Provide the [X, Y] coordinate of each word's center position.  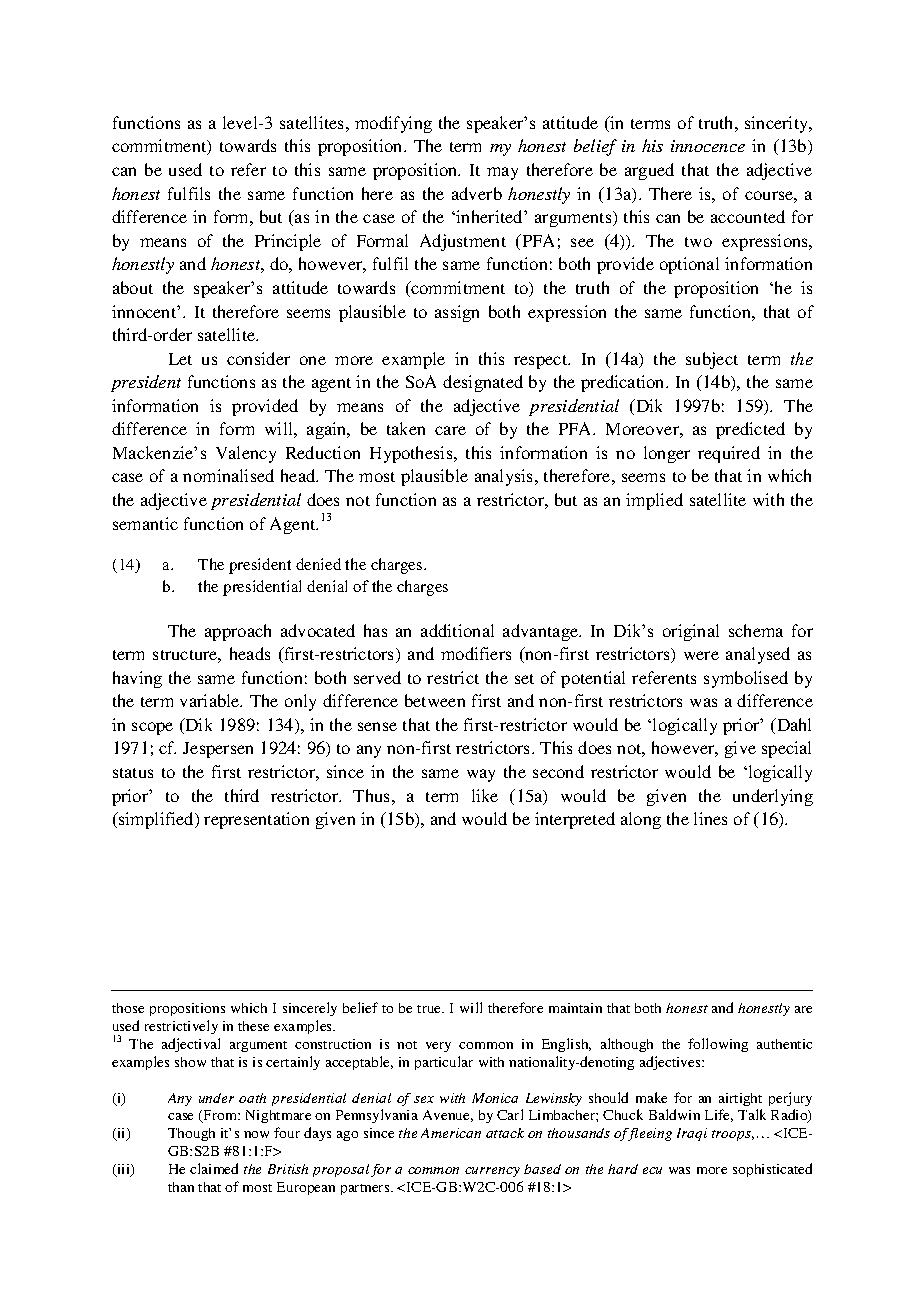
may [502, 173]
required [729, 454]
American [451, 1133]
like [485, 795]
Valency [246, 454]
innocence [708, 146]
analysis [503, 477]
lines [710, 818]
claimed [214, 1168]
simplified [156, 820]
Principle [288, 242]
